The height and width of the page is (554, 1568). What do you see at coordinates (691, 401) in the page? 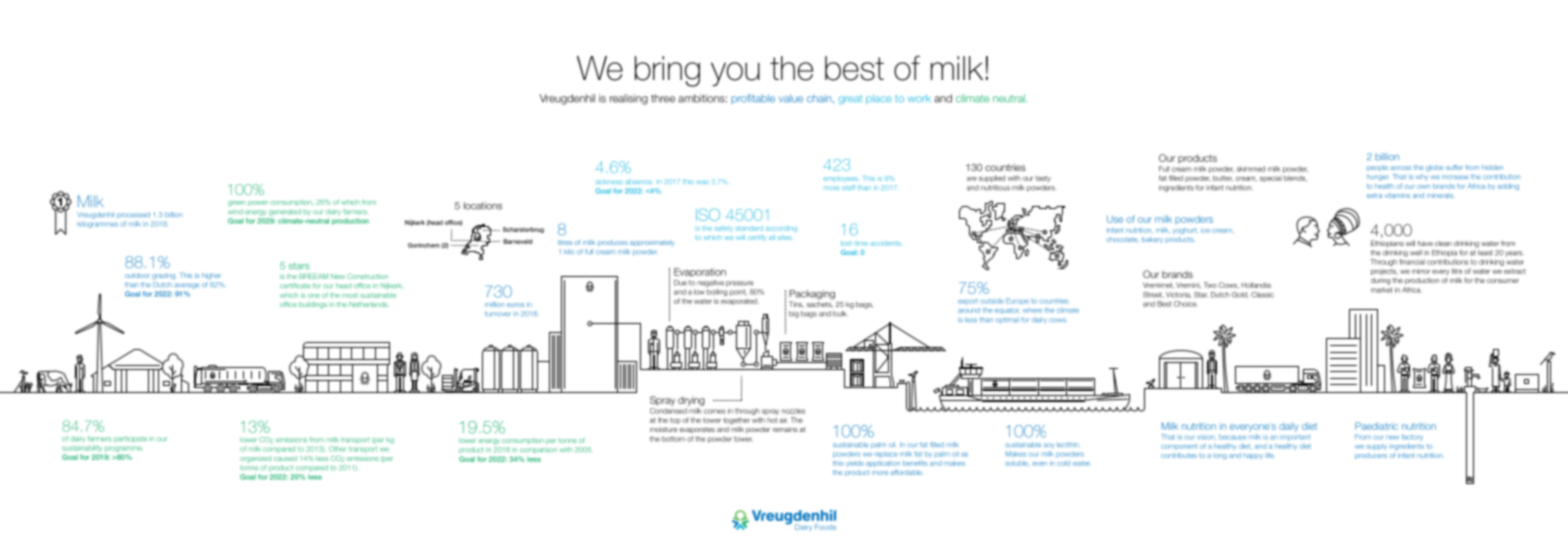
I see `drying` at bounding box center [691, 401].
